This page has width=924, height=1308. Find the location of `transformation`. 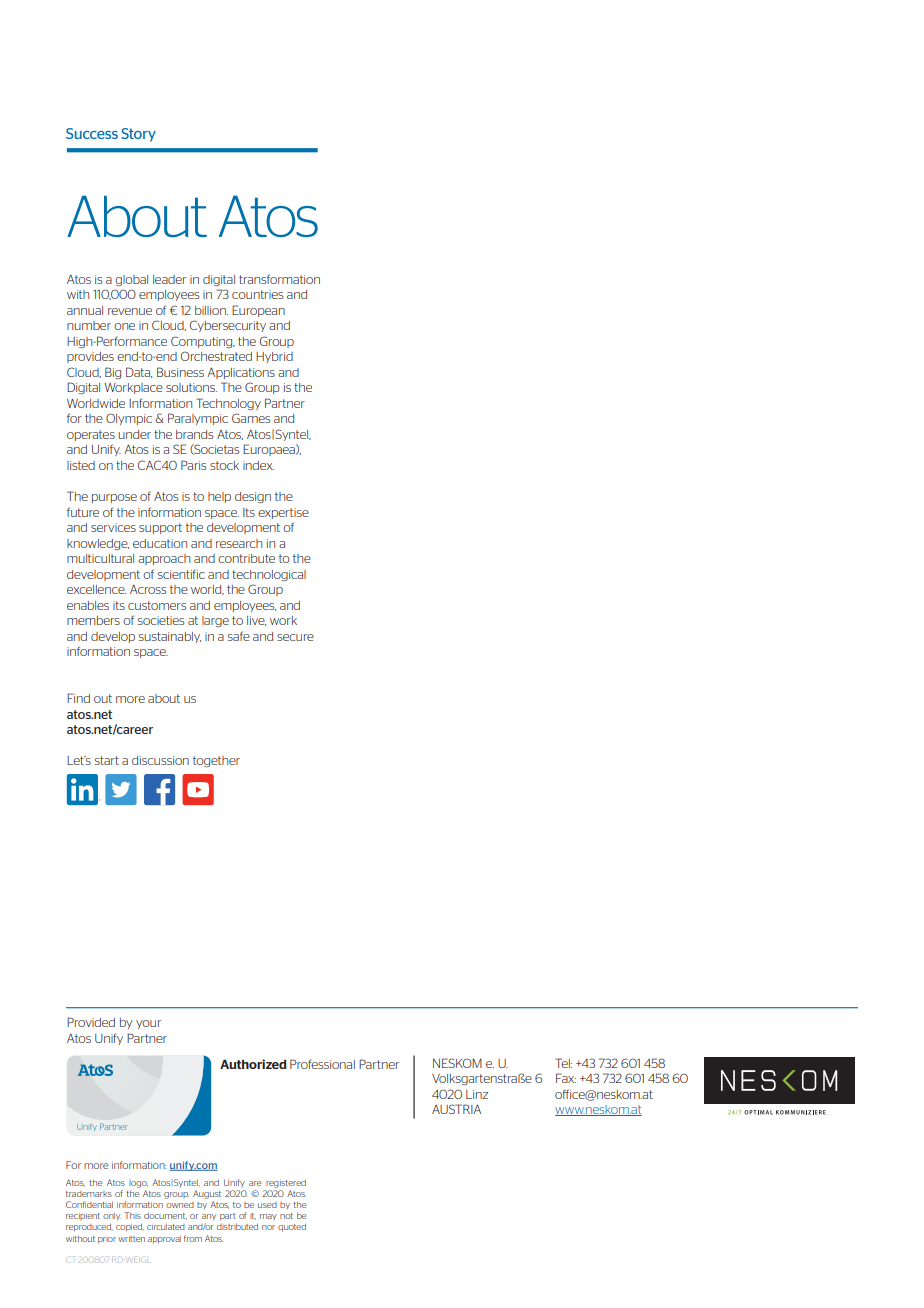

transformation is located at coordinates (279, 279).
